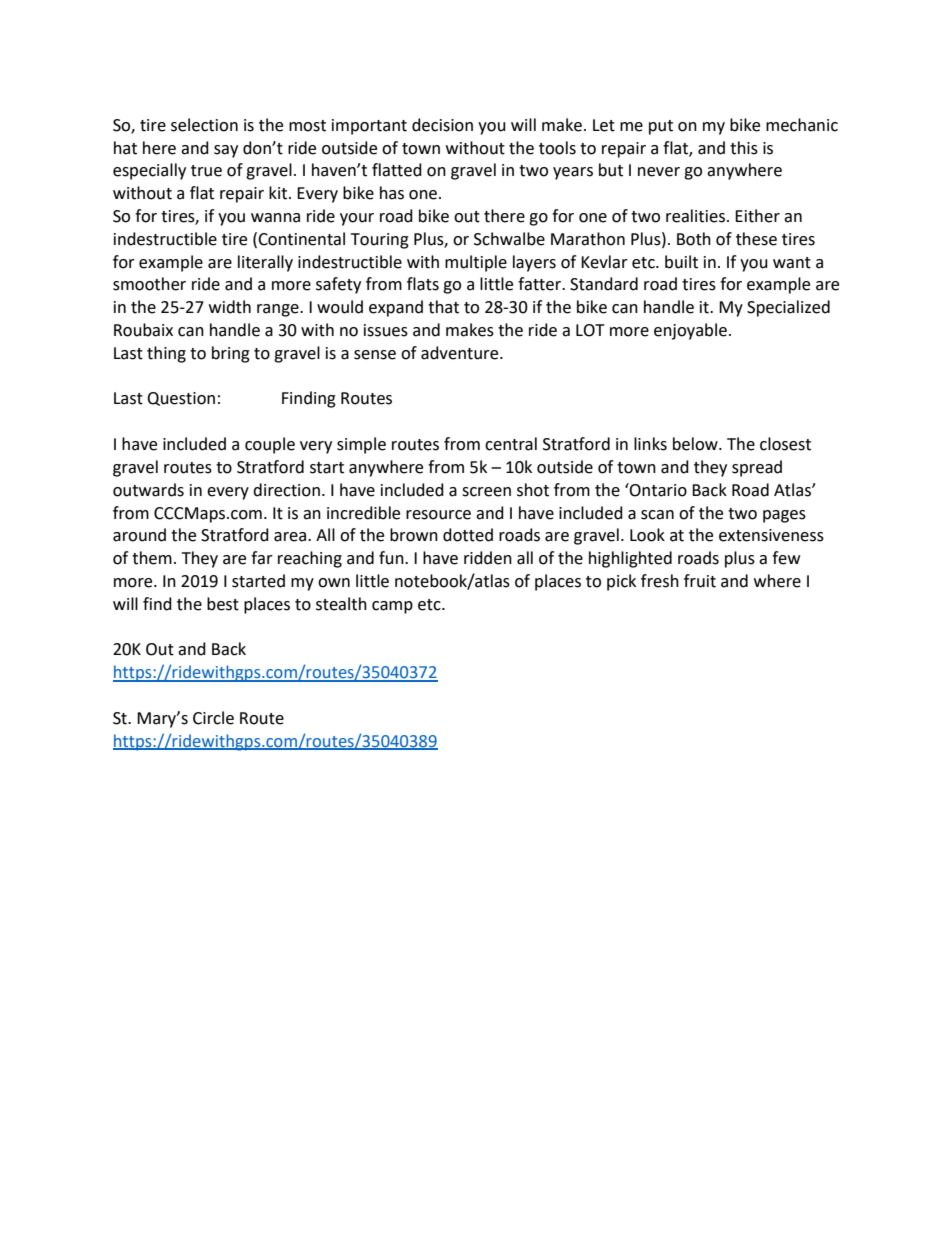 The width and height of the document is (952, 1233). Describe the element at coordinates (511, 444) in the document. I see `central` at that location.
